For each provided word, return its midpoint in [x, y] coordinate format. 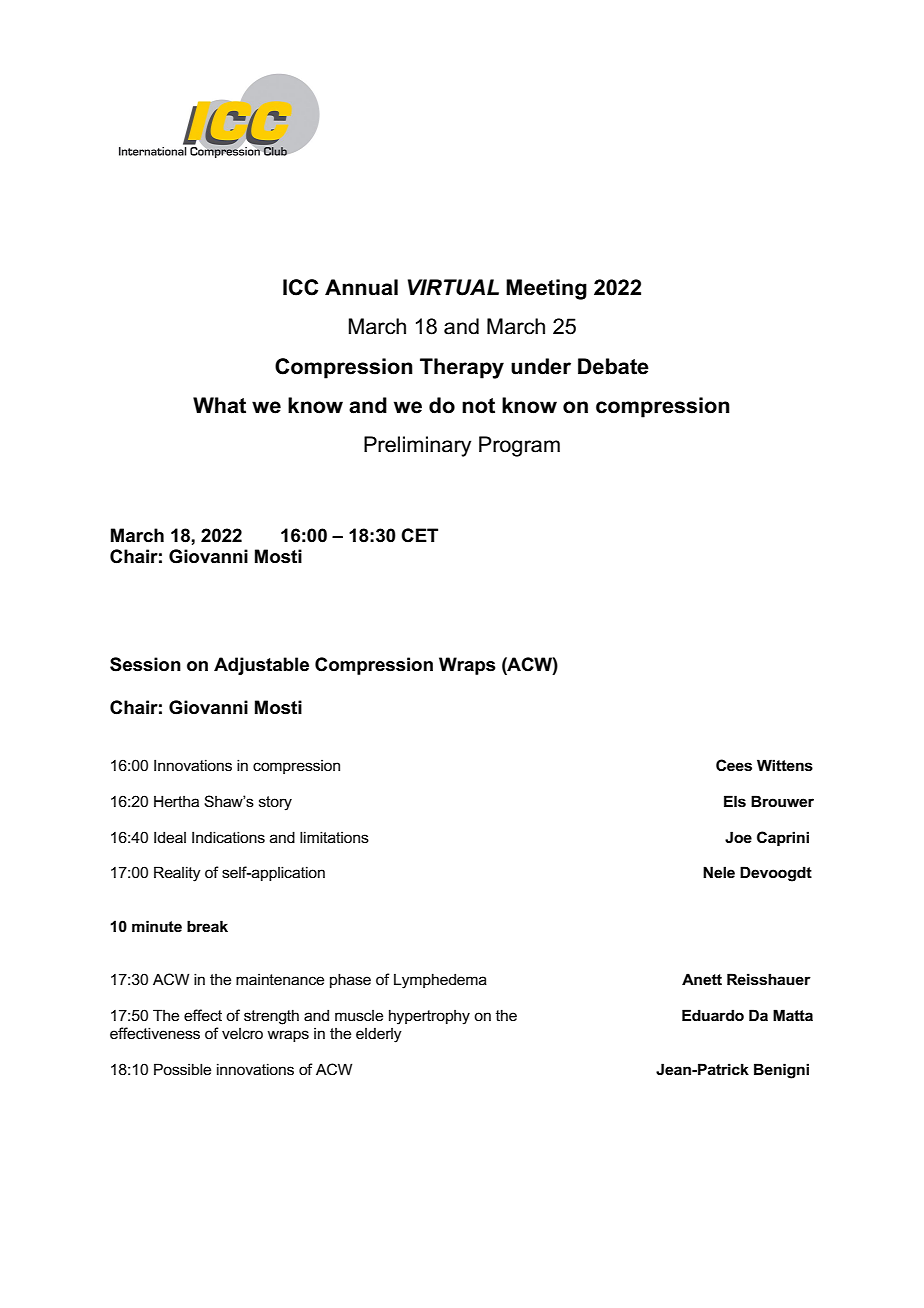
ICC [300, 287]
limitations [334, 837]
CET [419, 535]
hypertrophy [429, 1017]
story [275, 803]
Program [519, 446]
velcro [242, 1033]
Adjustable [261, 666]
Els [735, 801]
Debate [613, 366]
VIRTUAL [453, 287]
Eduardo [713, 1015]
